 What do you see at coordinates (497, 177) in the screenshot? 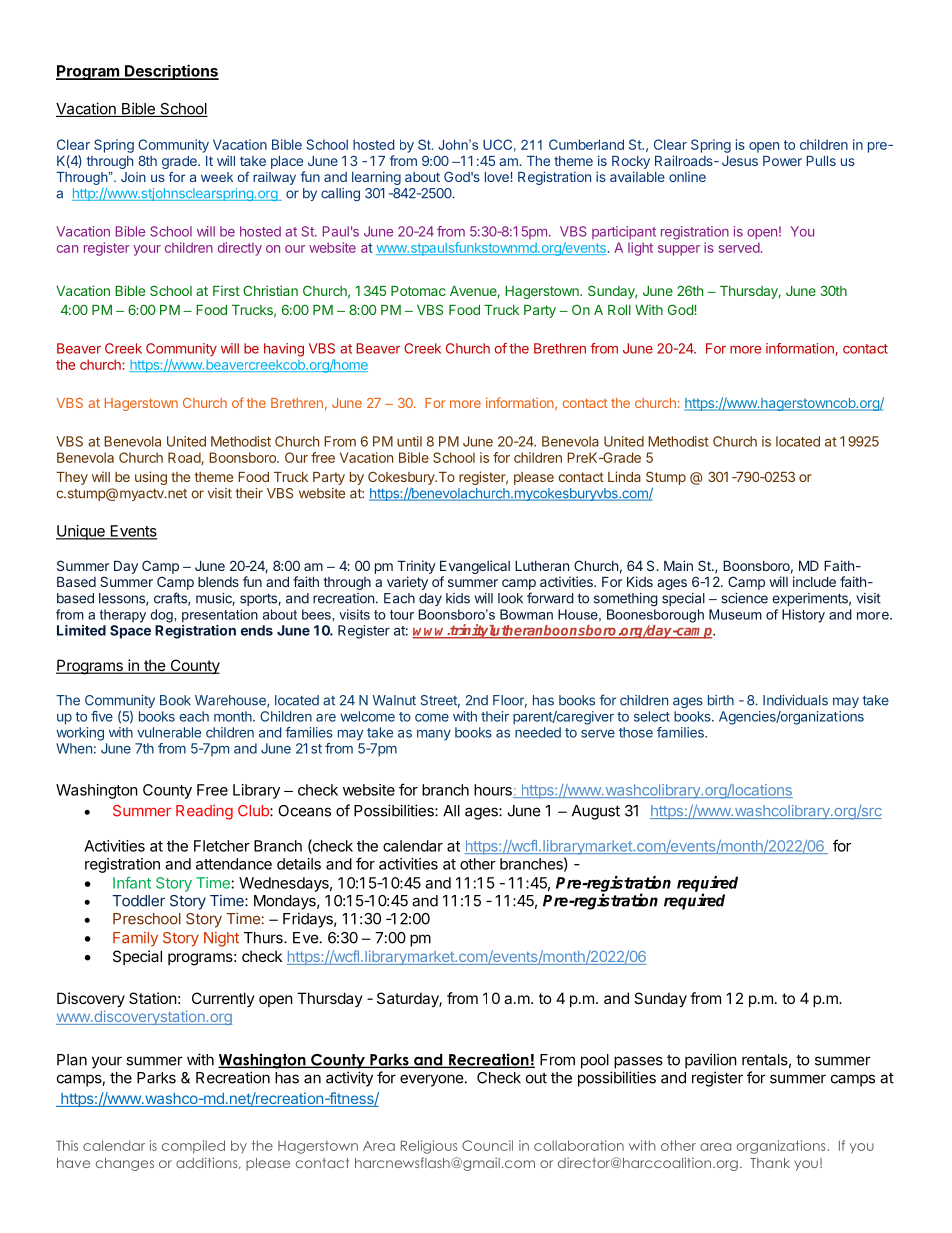
I see `love` at bounding box center [497, 177].
